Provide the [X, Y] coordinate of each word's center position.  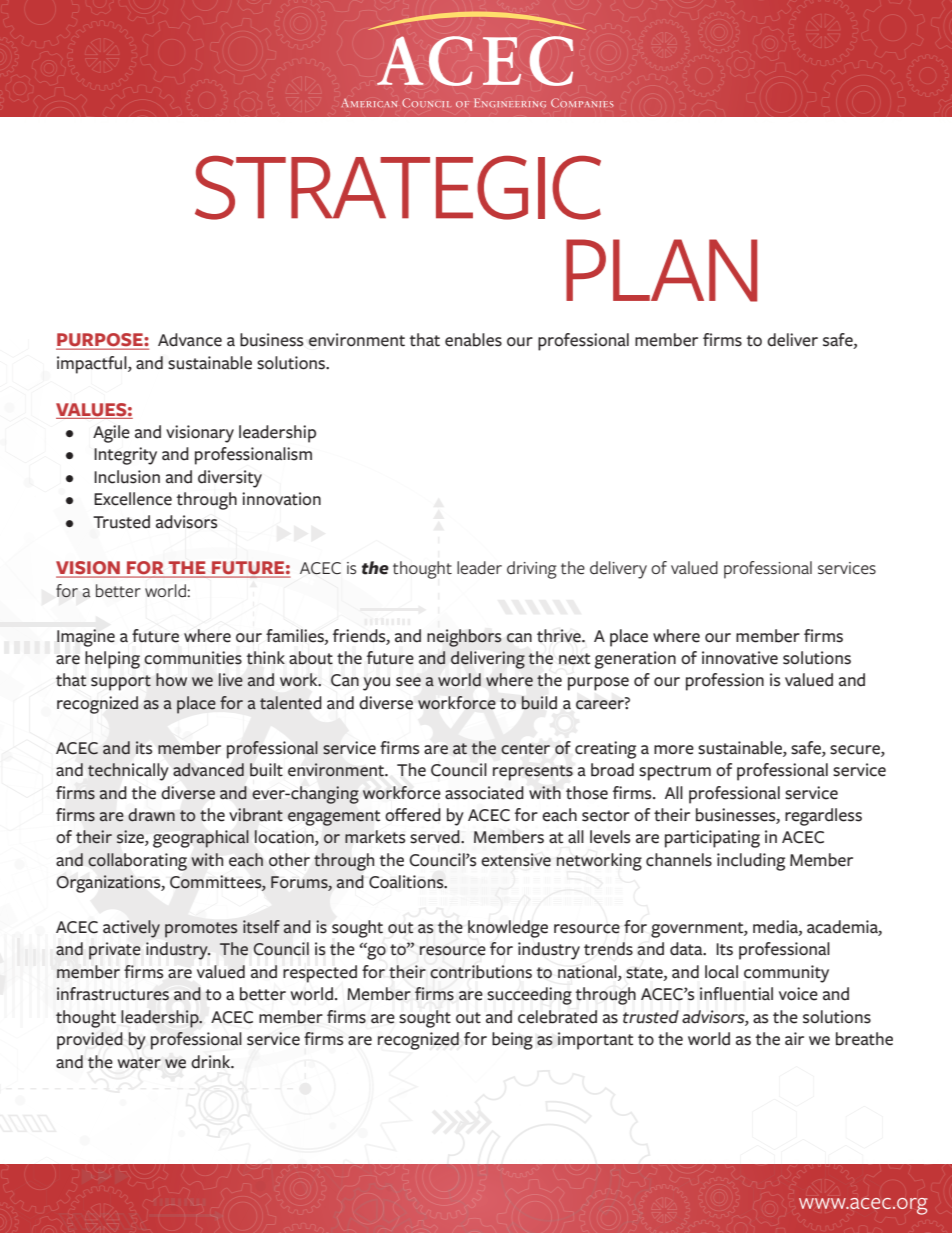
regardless [823, 817]
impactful [93, 365]
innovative [740, 658]
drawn [151, 815]
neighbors [464, 638]
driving [532, 570]
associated [484, 793]
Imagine [86, 638]
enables [473, 340]
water [139, 1063]
